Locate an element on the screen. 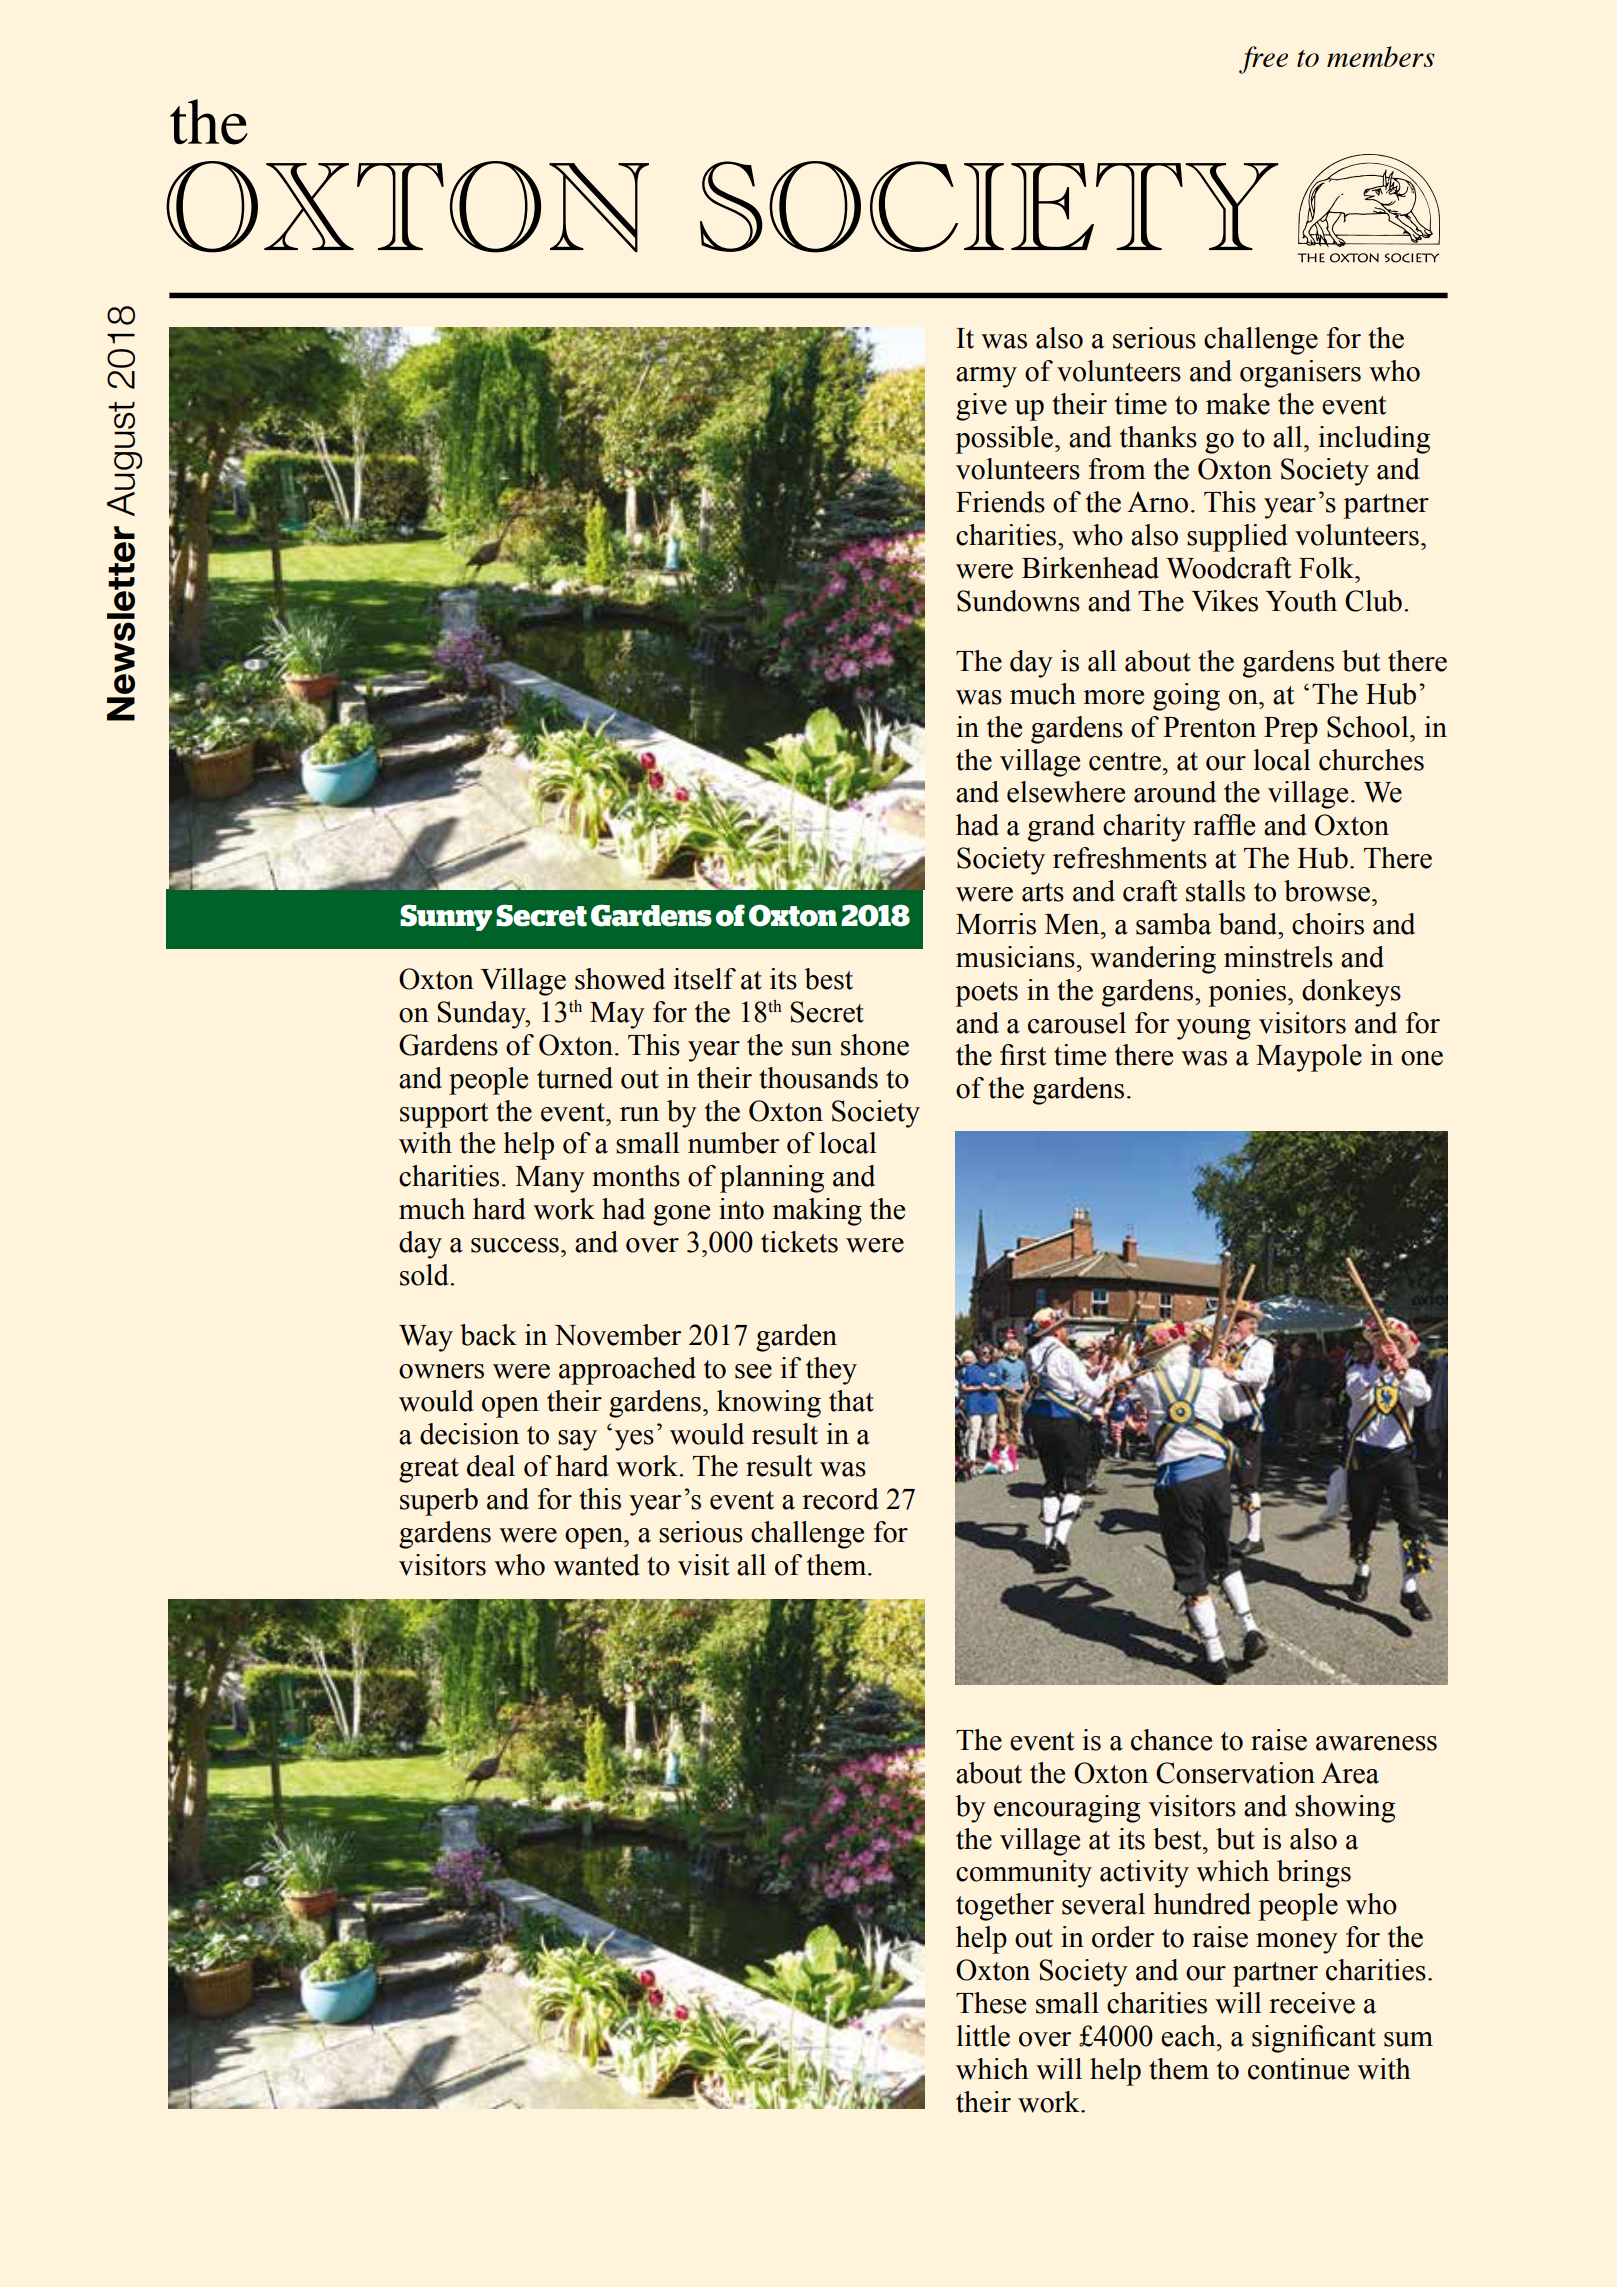 This screenshot has width=1617, height=2287. shone is located at coordinates (875, 1045).
